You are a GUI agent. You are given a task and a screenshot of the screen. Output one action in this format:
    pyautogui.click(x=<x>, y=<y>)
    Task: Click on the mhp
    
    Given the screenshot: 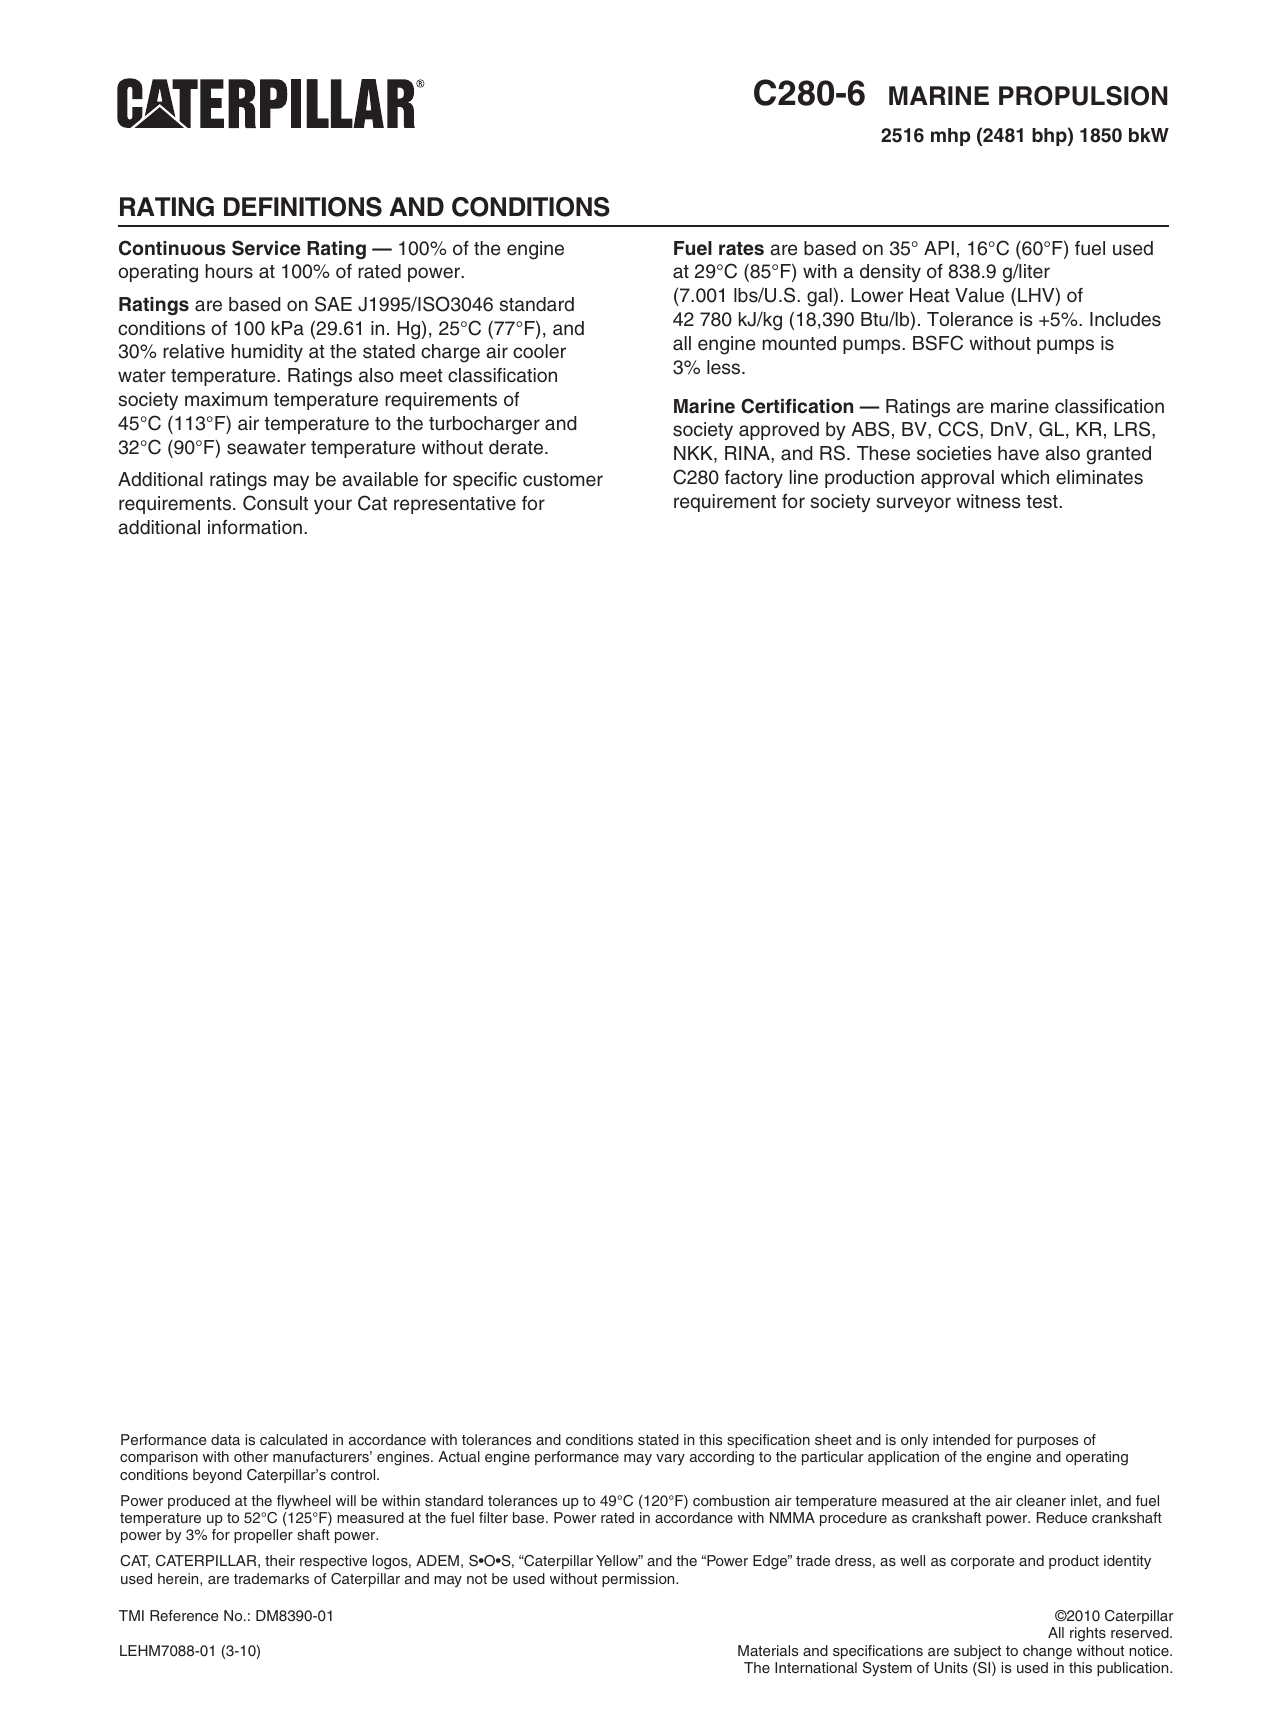 What is the action you would take?
    pyautogui.click(x=950, y=137)
